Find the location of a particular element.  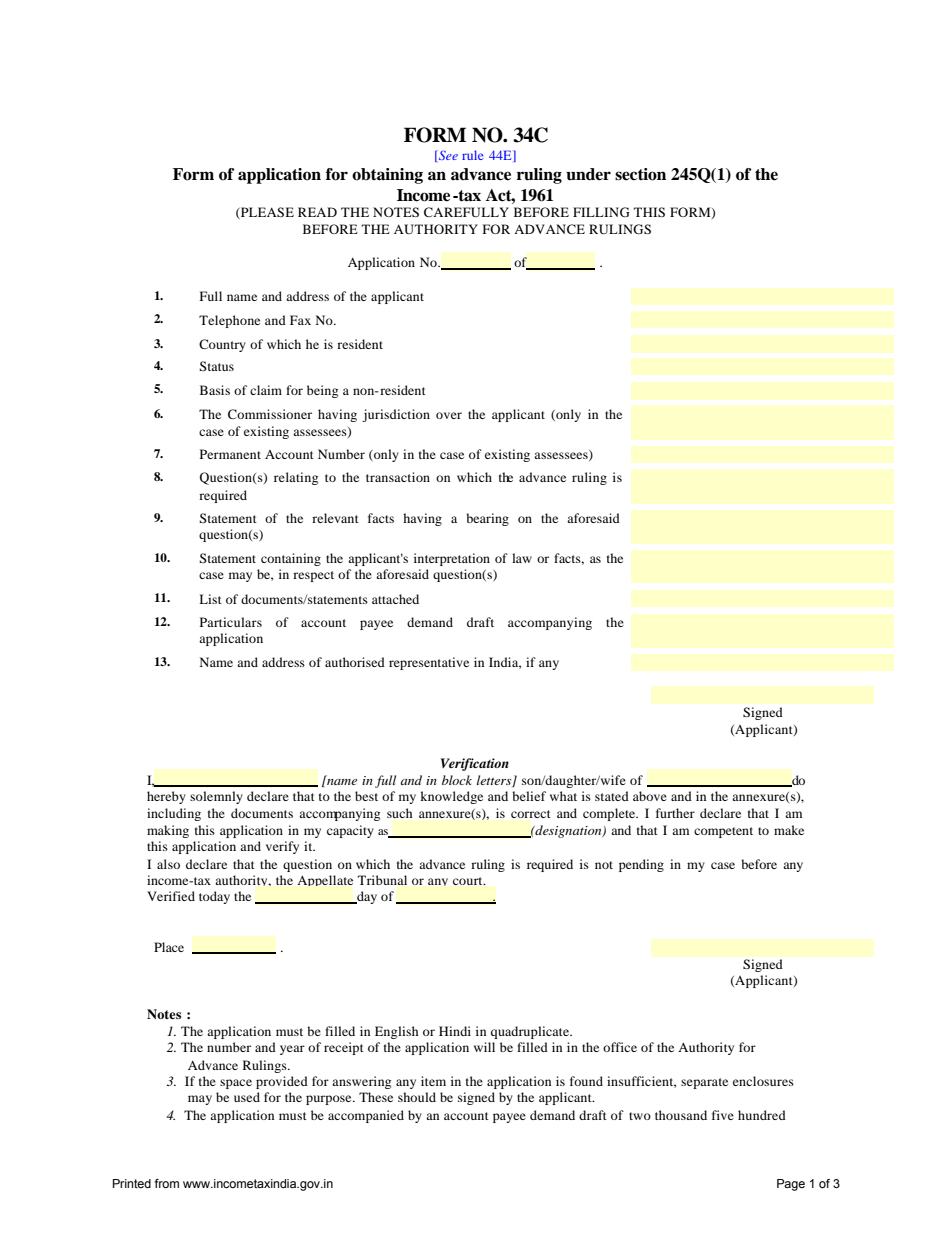

section is located at coordinates (640, 174).
